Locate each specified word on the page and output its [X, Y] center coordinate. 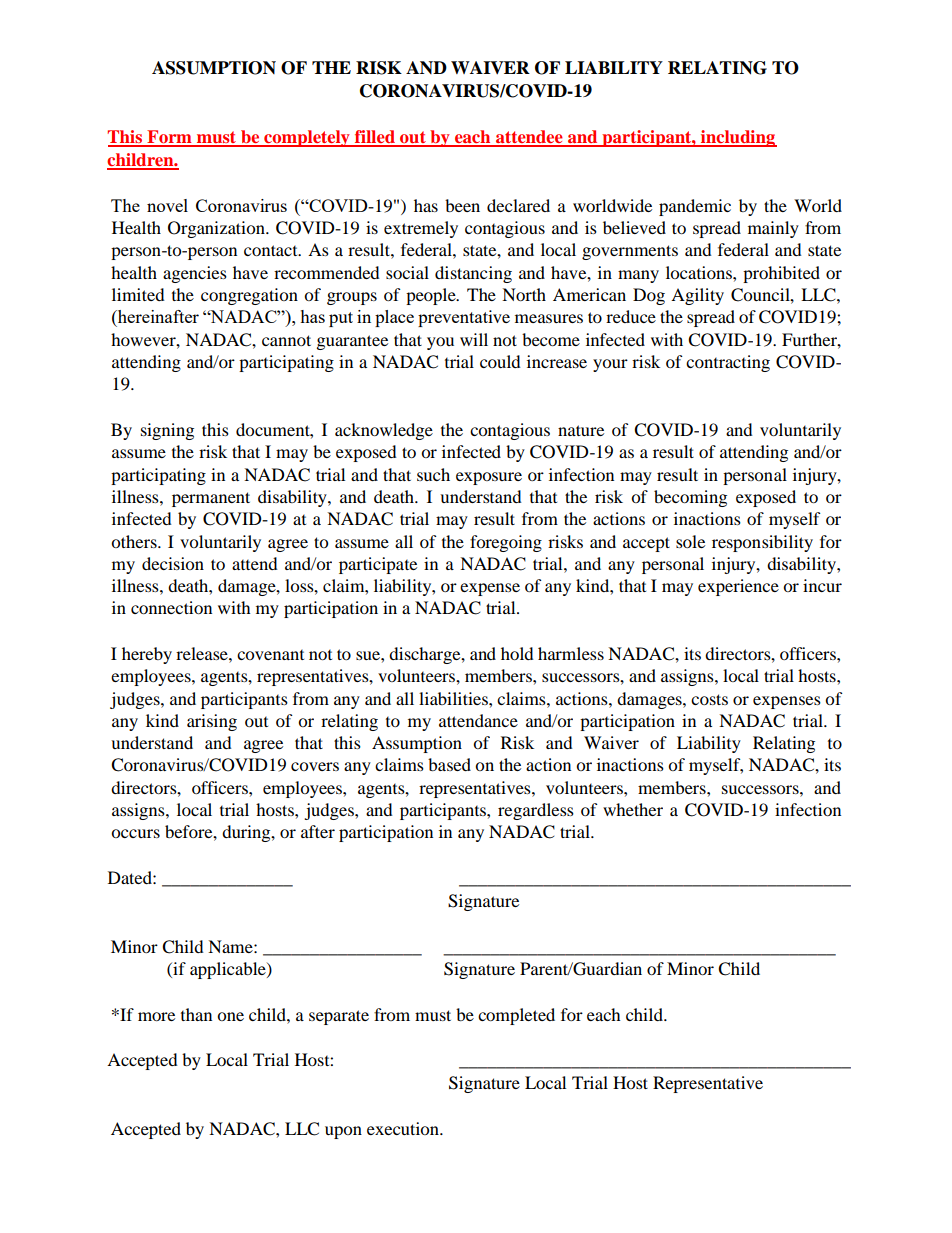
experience [738, 587]
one [230, 1016]
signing [167, 431]
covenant [270, 655]
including [738, 138]
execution [404, 1128]
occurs [135, 833]
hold [517, 653]
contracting [728, 363]
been [462, 205]
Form [169, 138]
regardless [536, 811]
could [500, 361]
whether [633, 809]
